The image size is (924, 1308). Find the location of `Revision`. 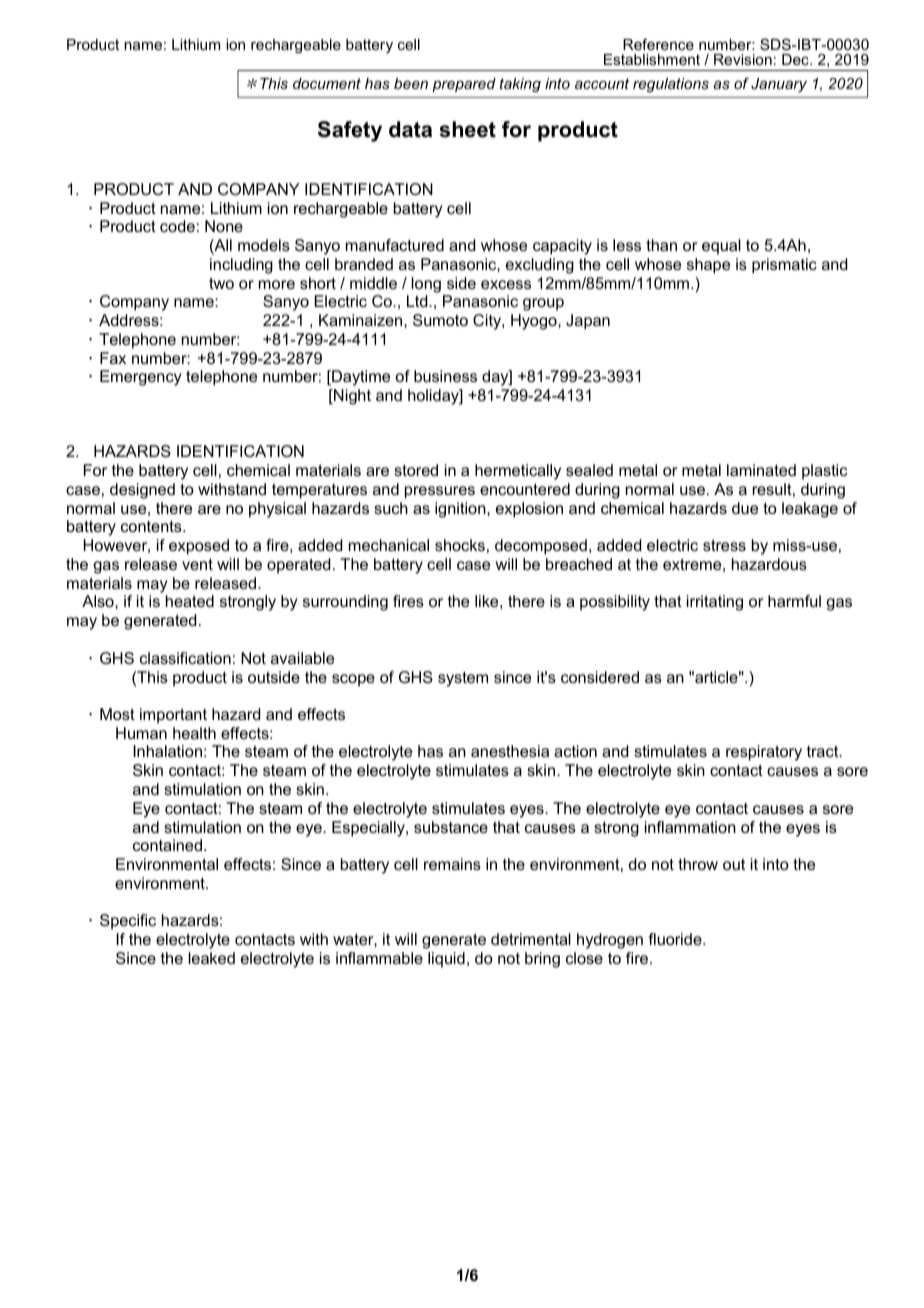

Revision is located at coordinates (743, 59).
